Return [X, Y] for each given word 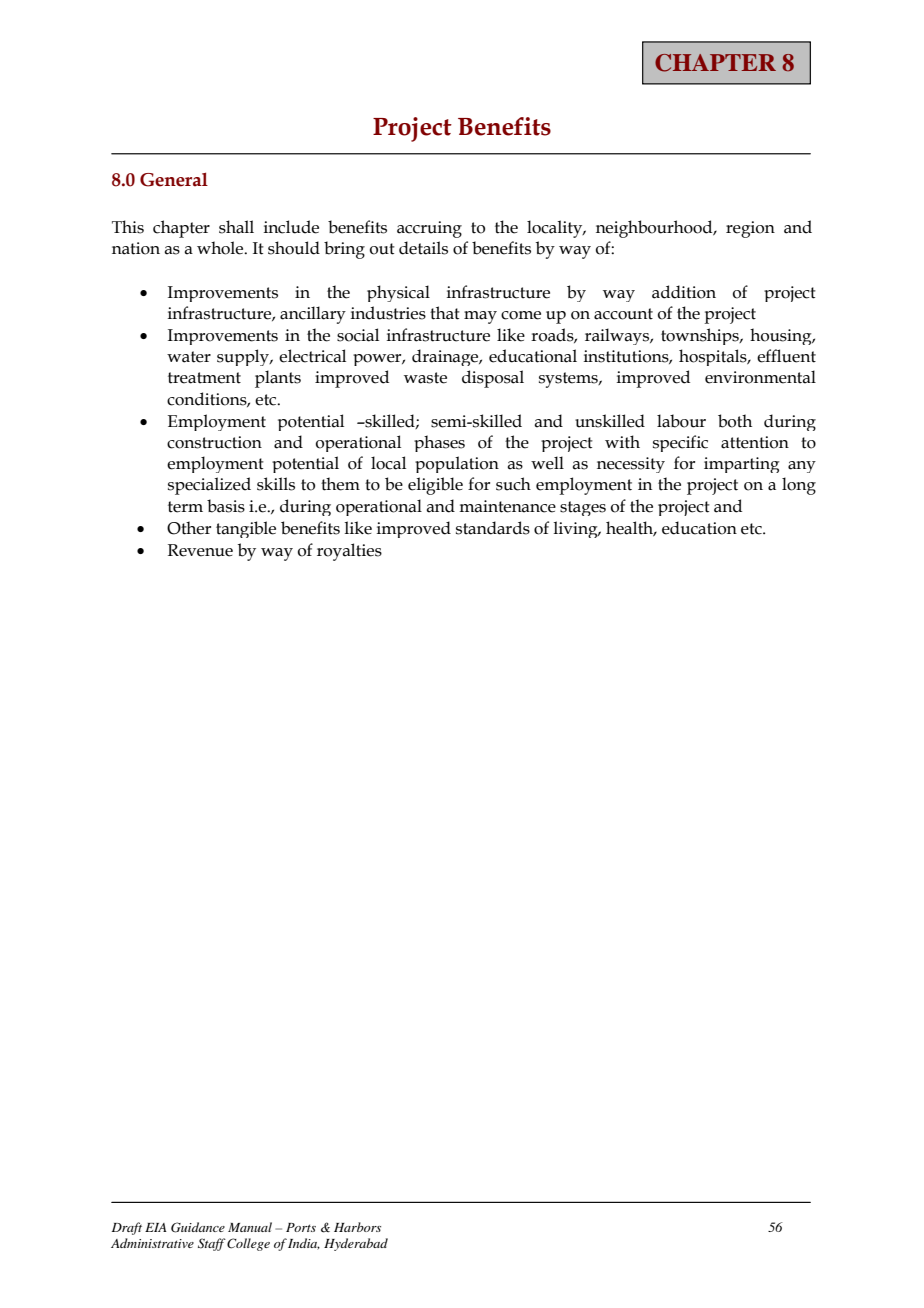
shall [236, 227]
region [750, 229]
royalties [349, 552]
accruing [429, 229]
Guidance [198, 1227]
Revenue [200, 550]
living [576, 529]
